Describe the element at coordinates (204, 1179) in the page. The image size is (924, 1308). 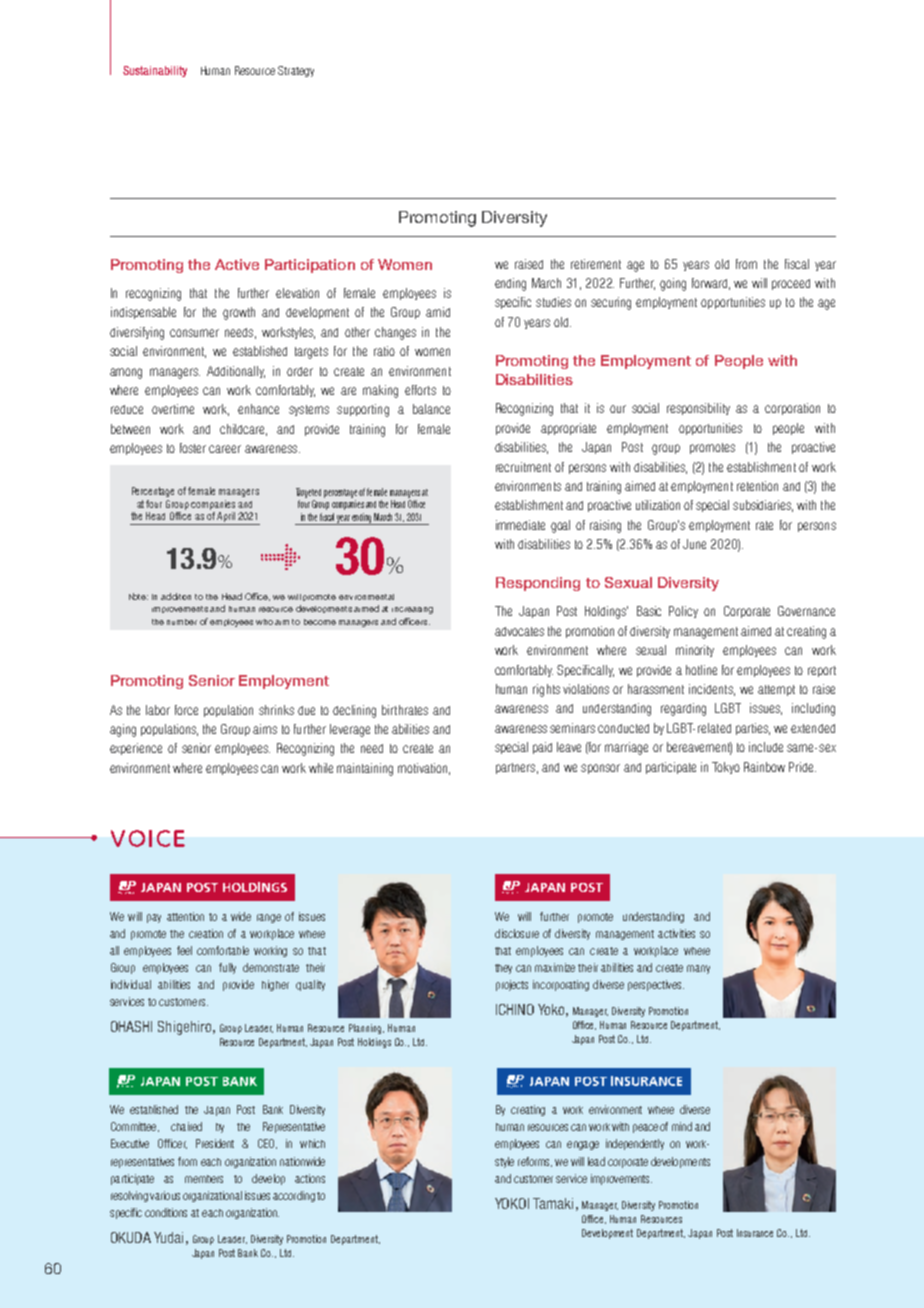
I see `members` at that location.
